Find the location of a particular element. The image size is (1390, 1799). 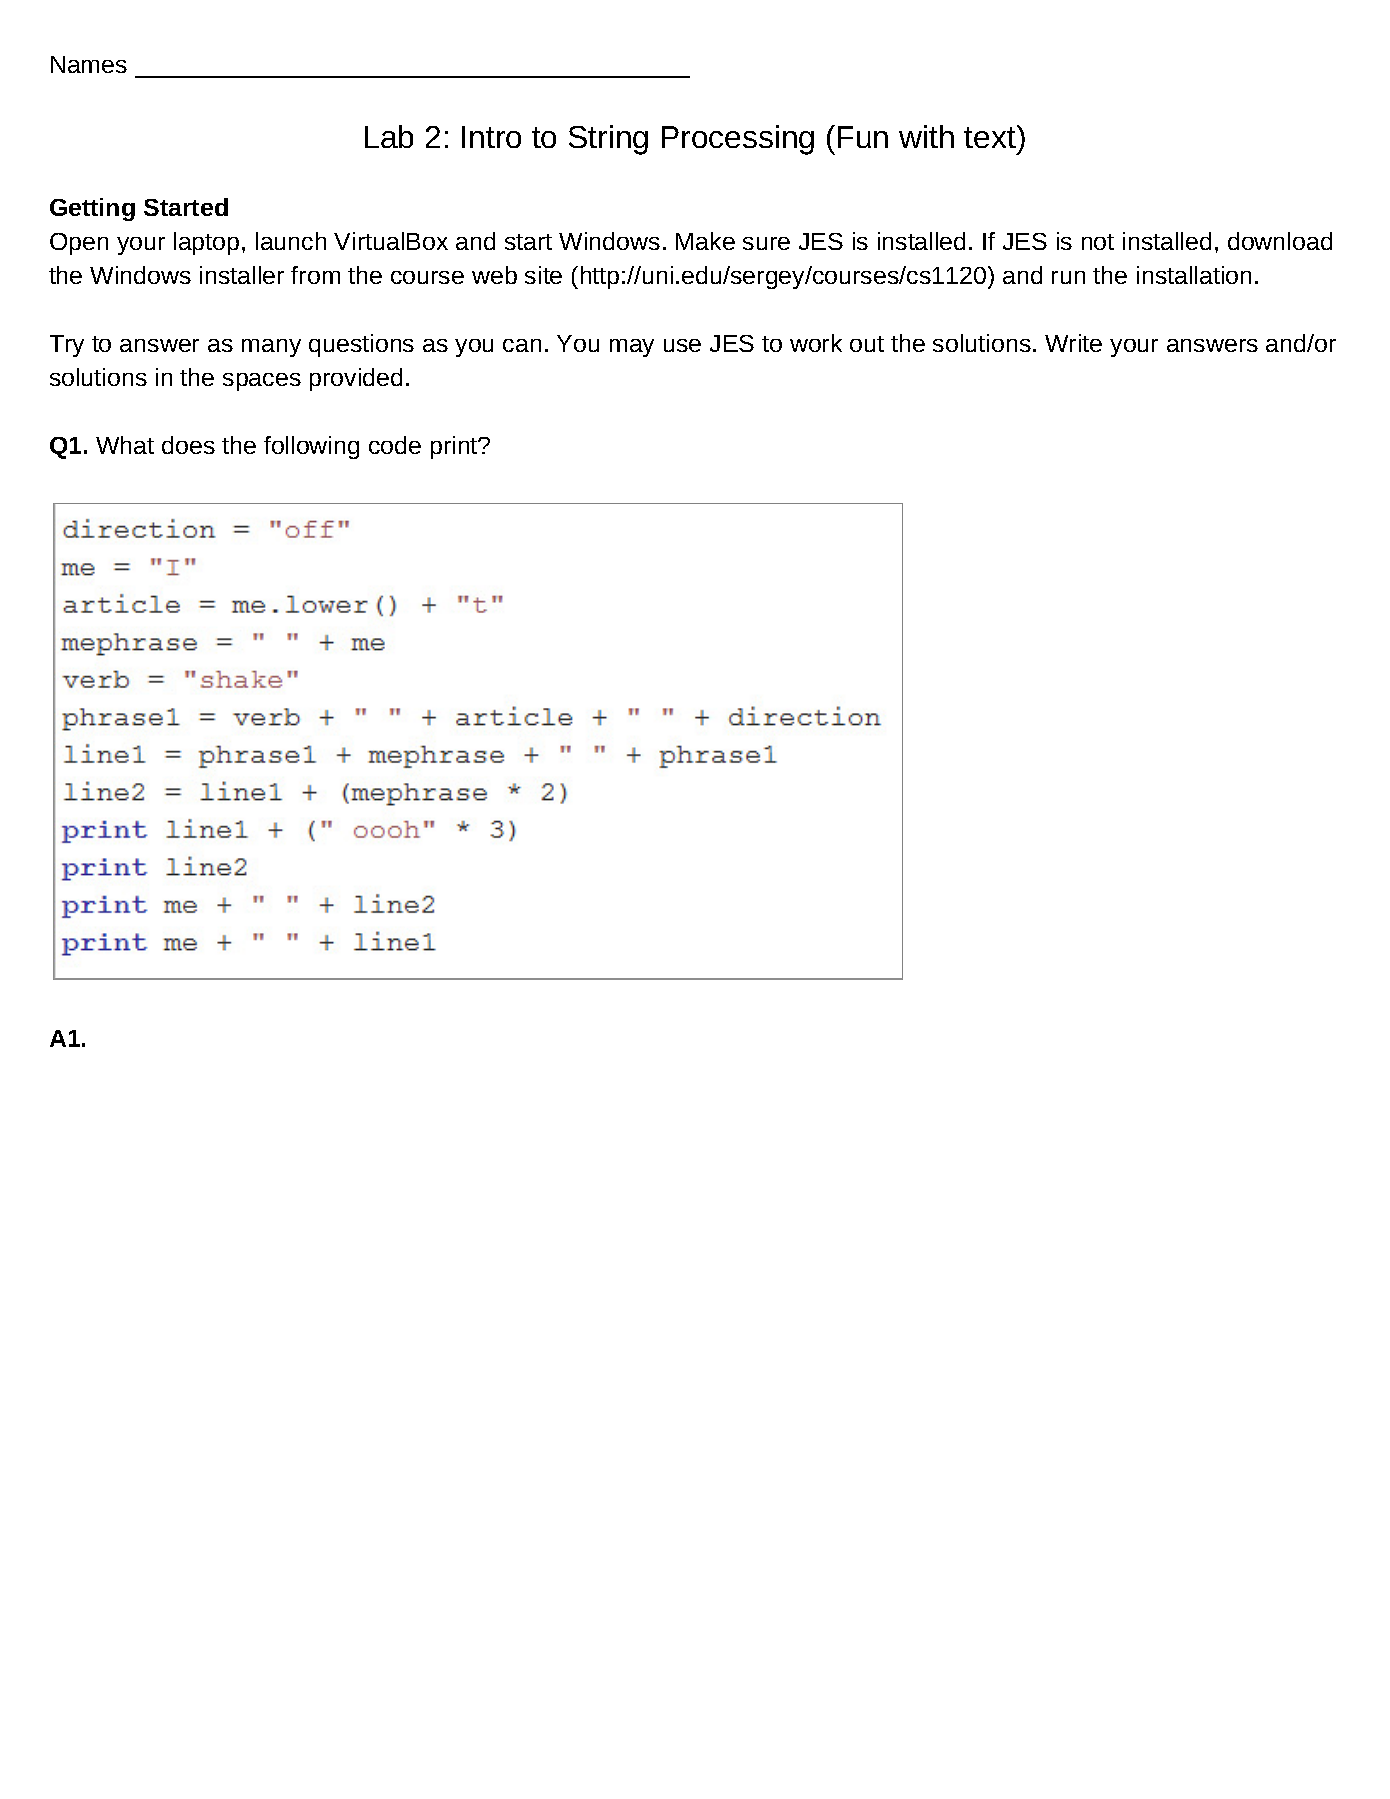

laptop is located at coordinates (206, 243).
